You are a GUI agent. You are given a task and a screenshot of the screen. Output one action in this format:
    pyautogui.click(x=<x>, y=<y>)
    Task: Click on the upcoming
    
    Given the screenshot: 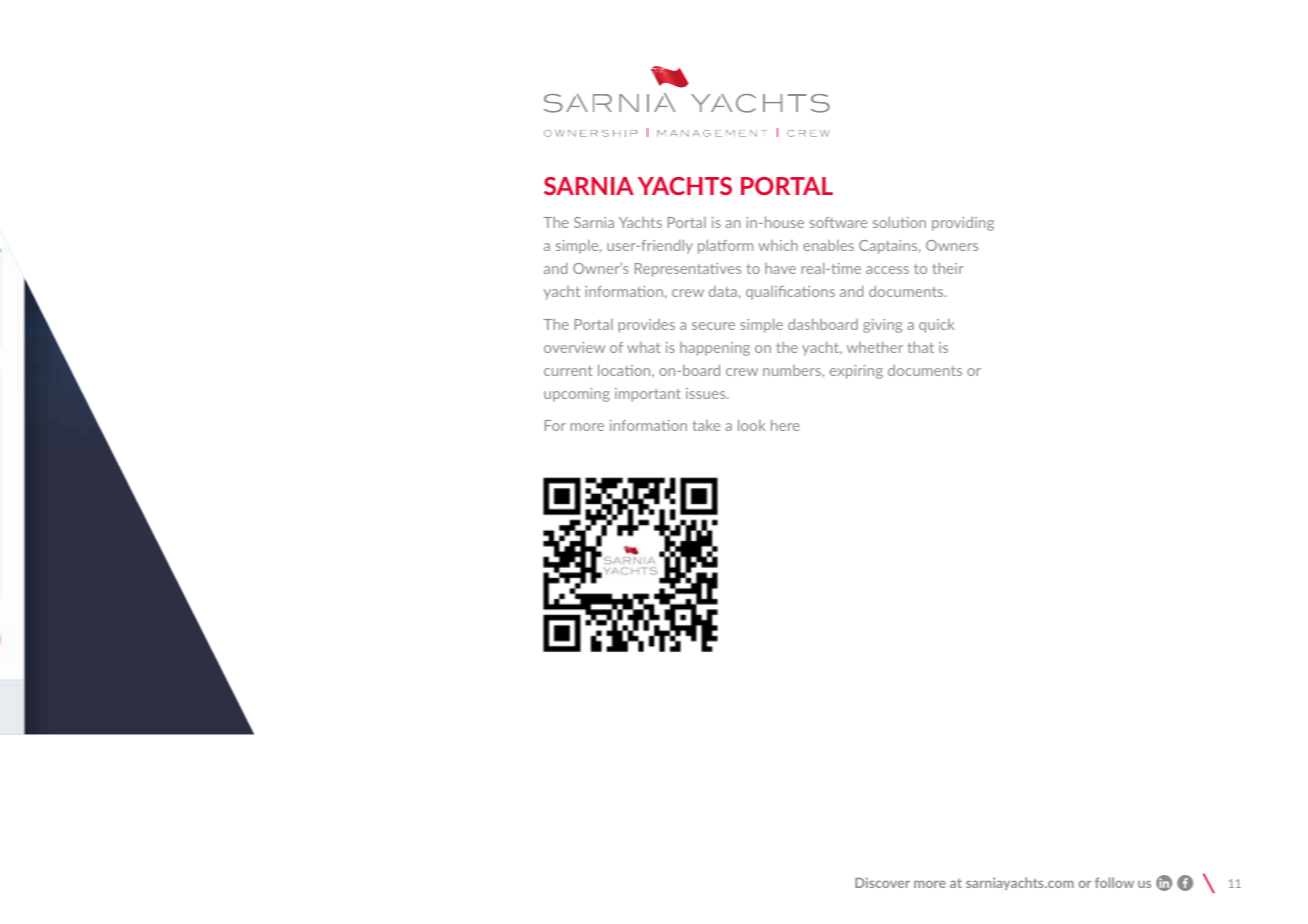 What is the action you would take?
    pyautogui.click(x=577, y=395)
